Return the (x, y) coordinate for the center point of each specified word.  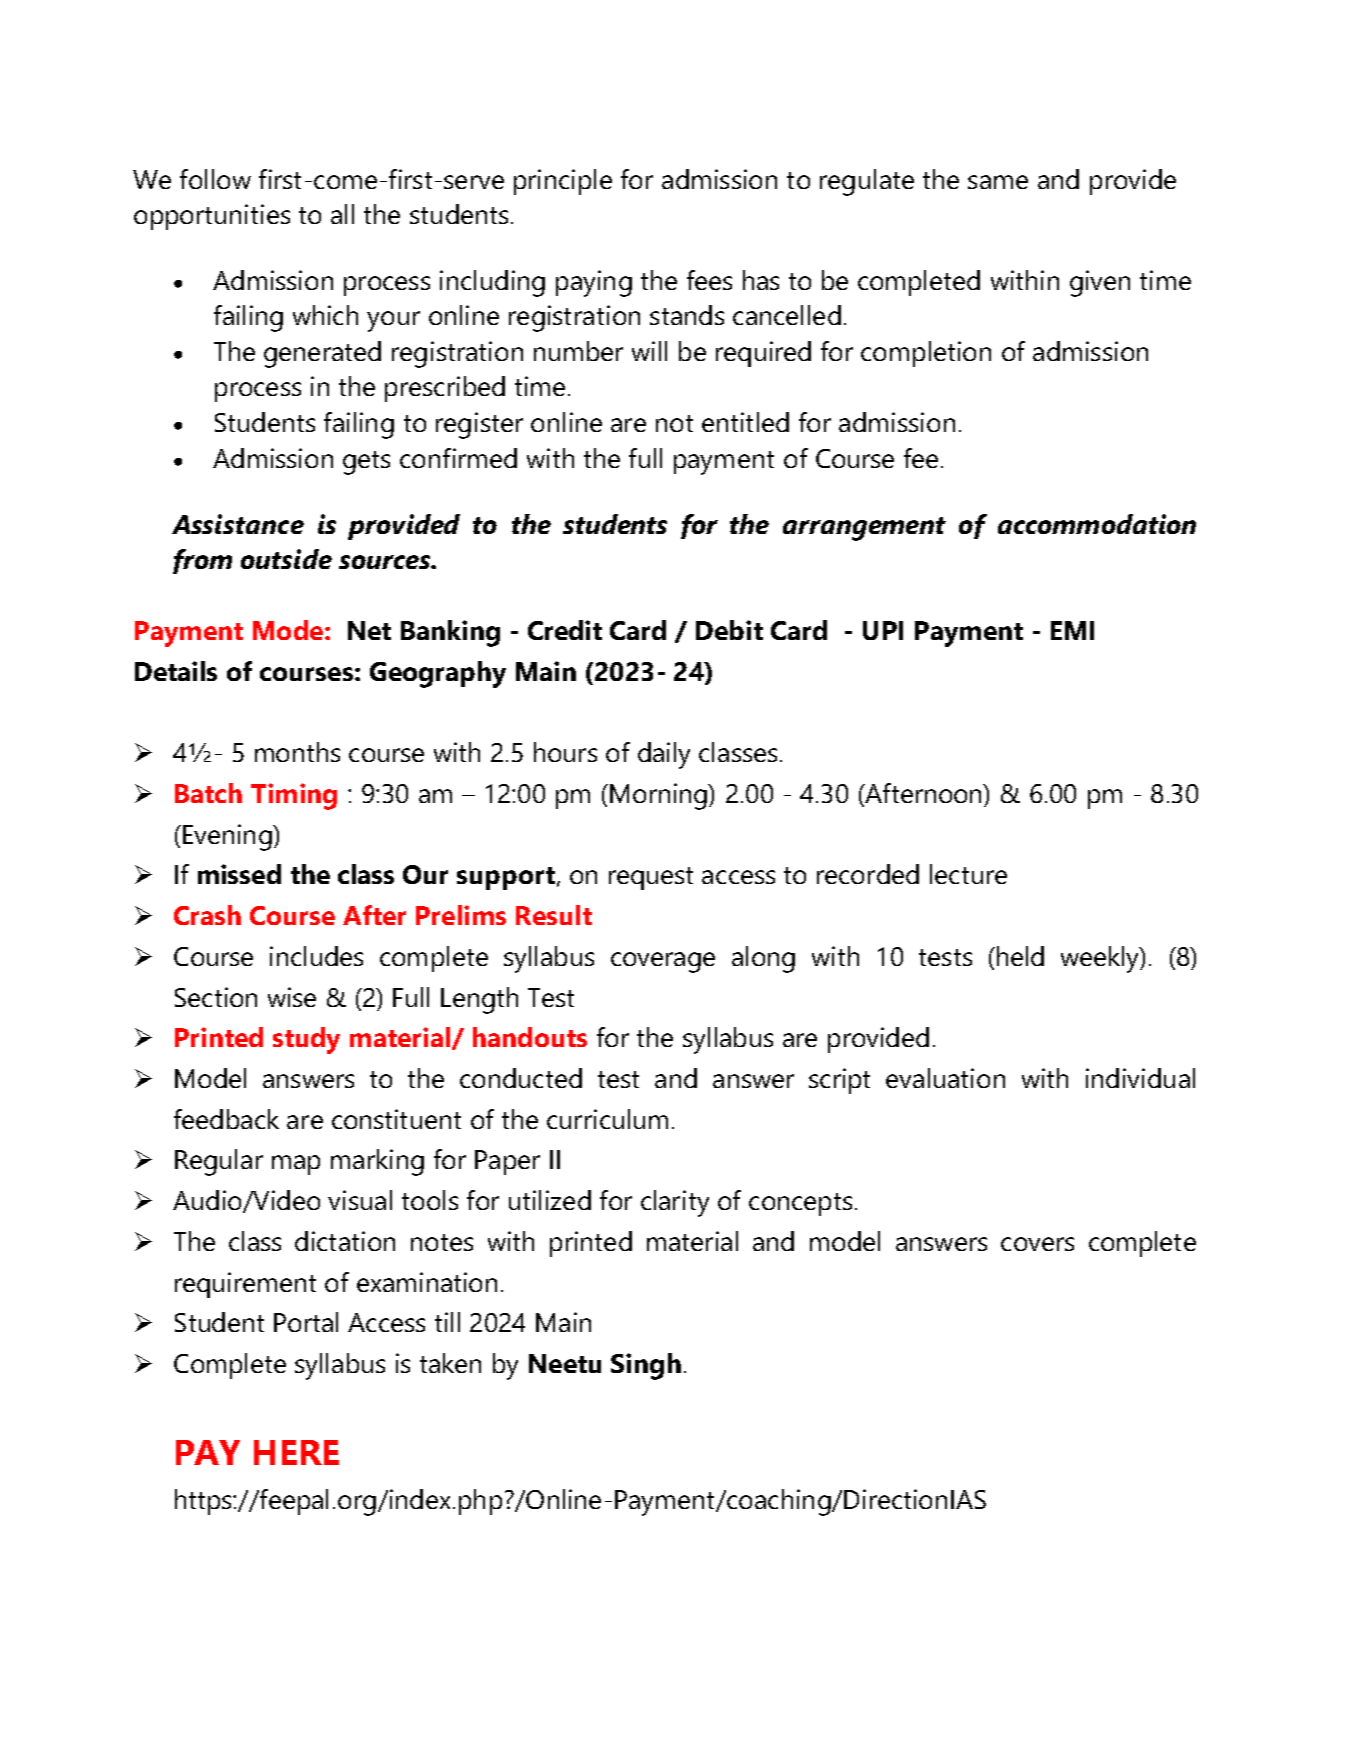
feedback (226, 1119)
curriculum (607, 1119)
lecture (968, 874)
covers (1037, 1244)
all (342, 214)
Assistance (238, 524)
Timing (294, 796)
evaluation (945, 1078)
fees (709, 280)
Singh (646, 1366)
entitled (745, 422)
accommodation (1097, 524)
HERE (296, 1452)
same (998, 182)
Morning (659, 796)
